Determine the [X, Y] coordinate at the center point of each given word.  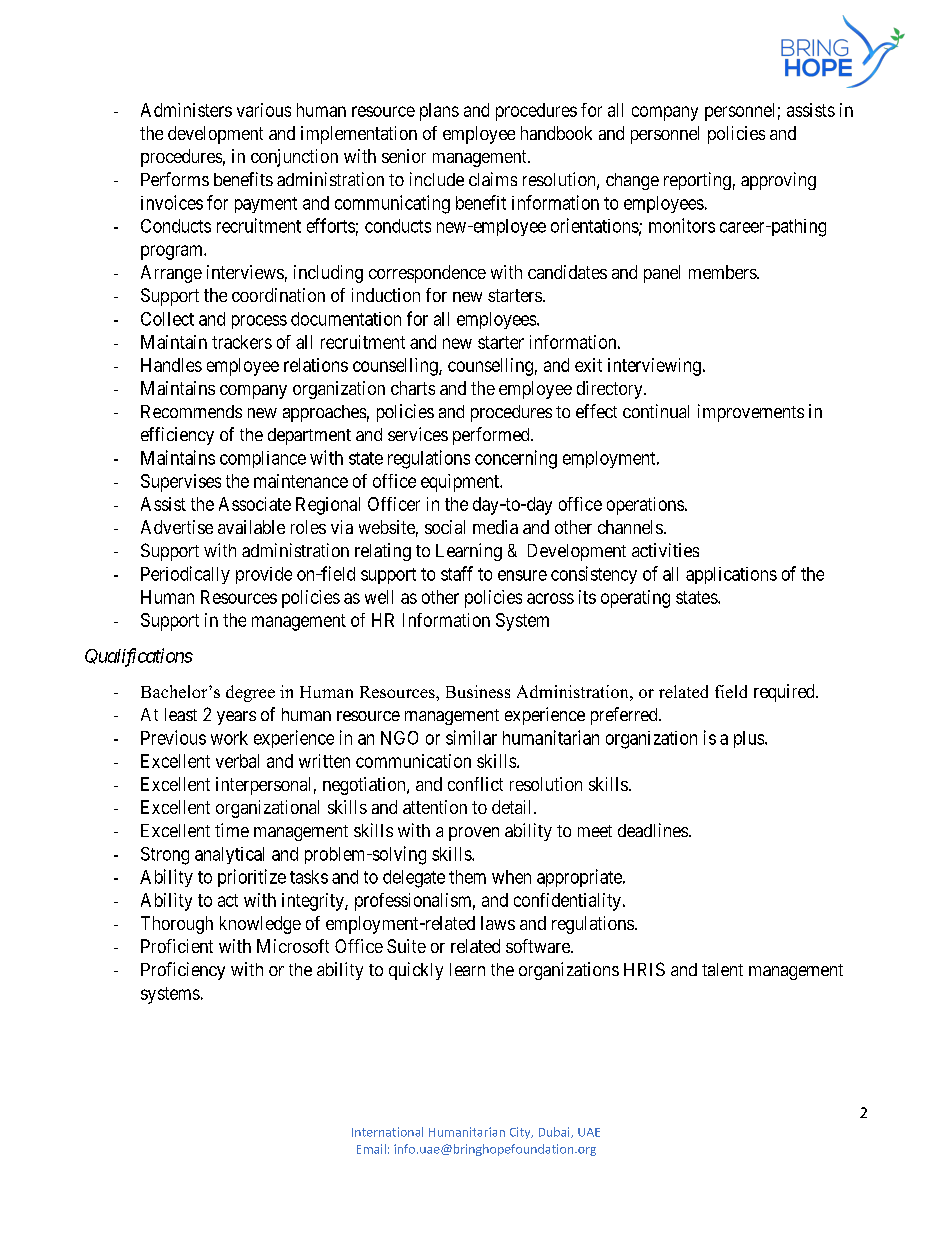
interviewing [654, 367]
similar [471, 737]
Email [371, 1149]
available [251, 527]
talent [722, 969]
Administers [186, 110]
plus [750, 739]
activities [665, 550]
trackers [242, 342]
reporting [697, 181]
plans [439, 112]
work [229, 738]
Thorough [177, 925]
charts [413, 388]
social [445, 527]
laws [498, 923]
